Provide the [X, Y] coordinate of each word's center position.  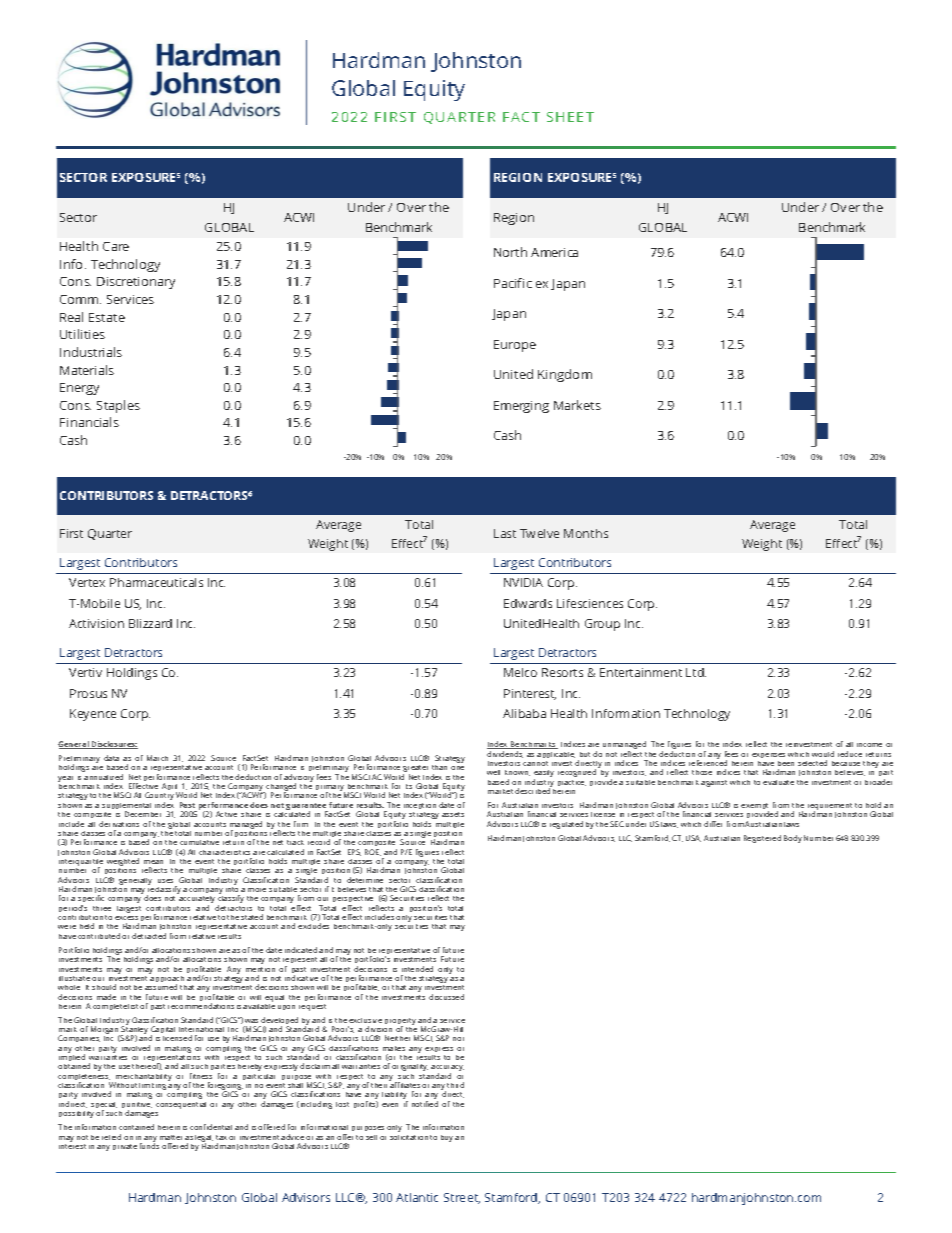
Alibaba [524, 713]
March [157, 758]
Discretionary [136, 283]
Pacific [513, 283]
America [554, 252]
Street [462, 1198]
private [125, 1147]
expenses [768, 755]
